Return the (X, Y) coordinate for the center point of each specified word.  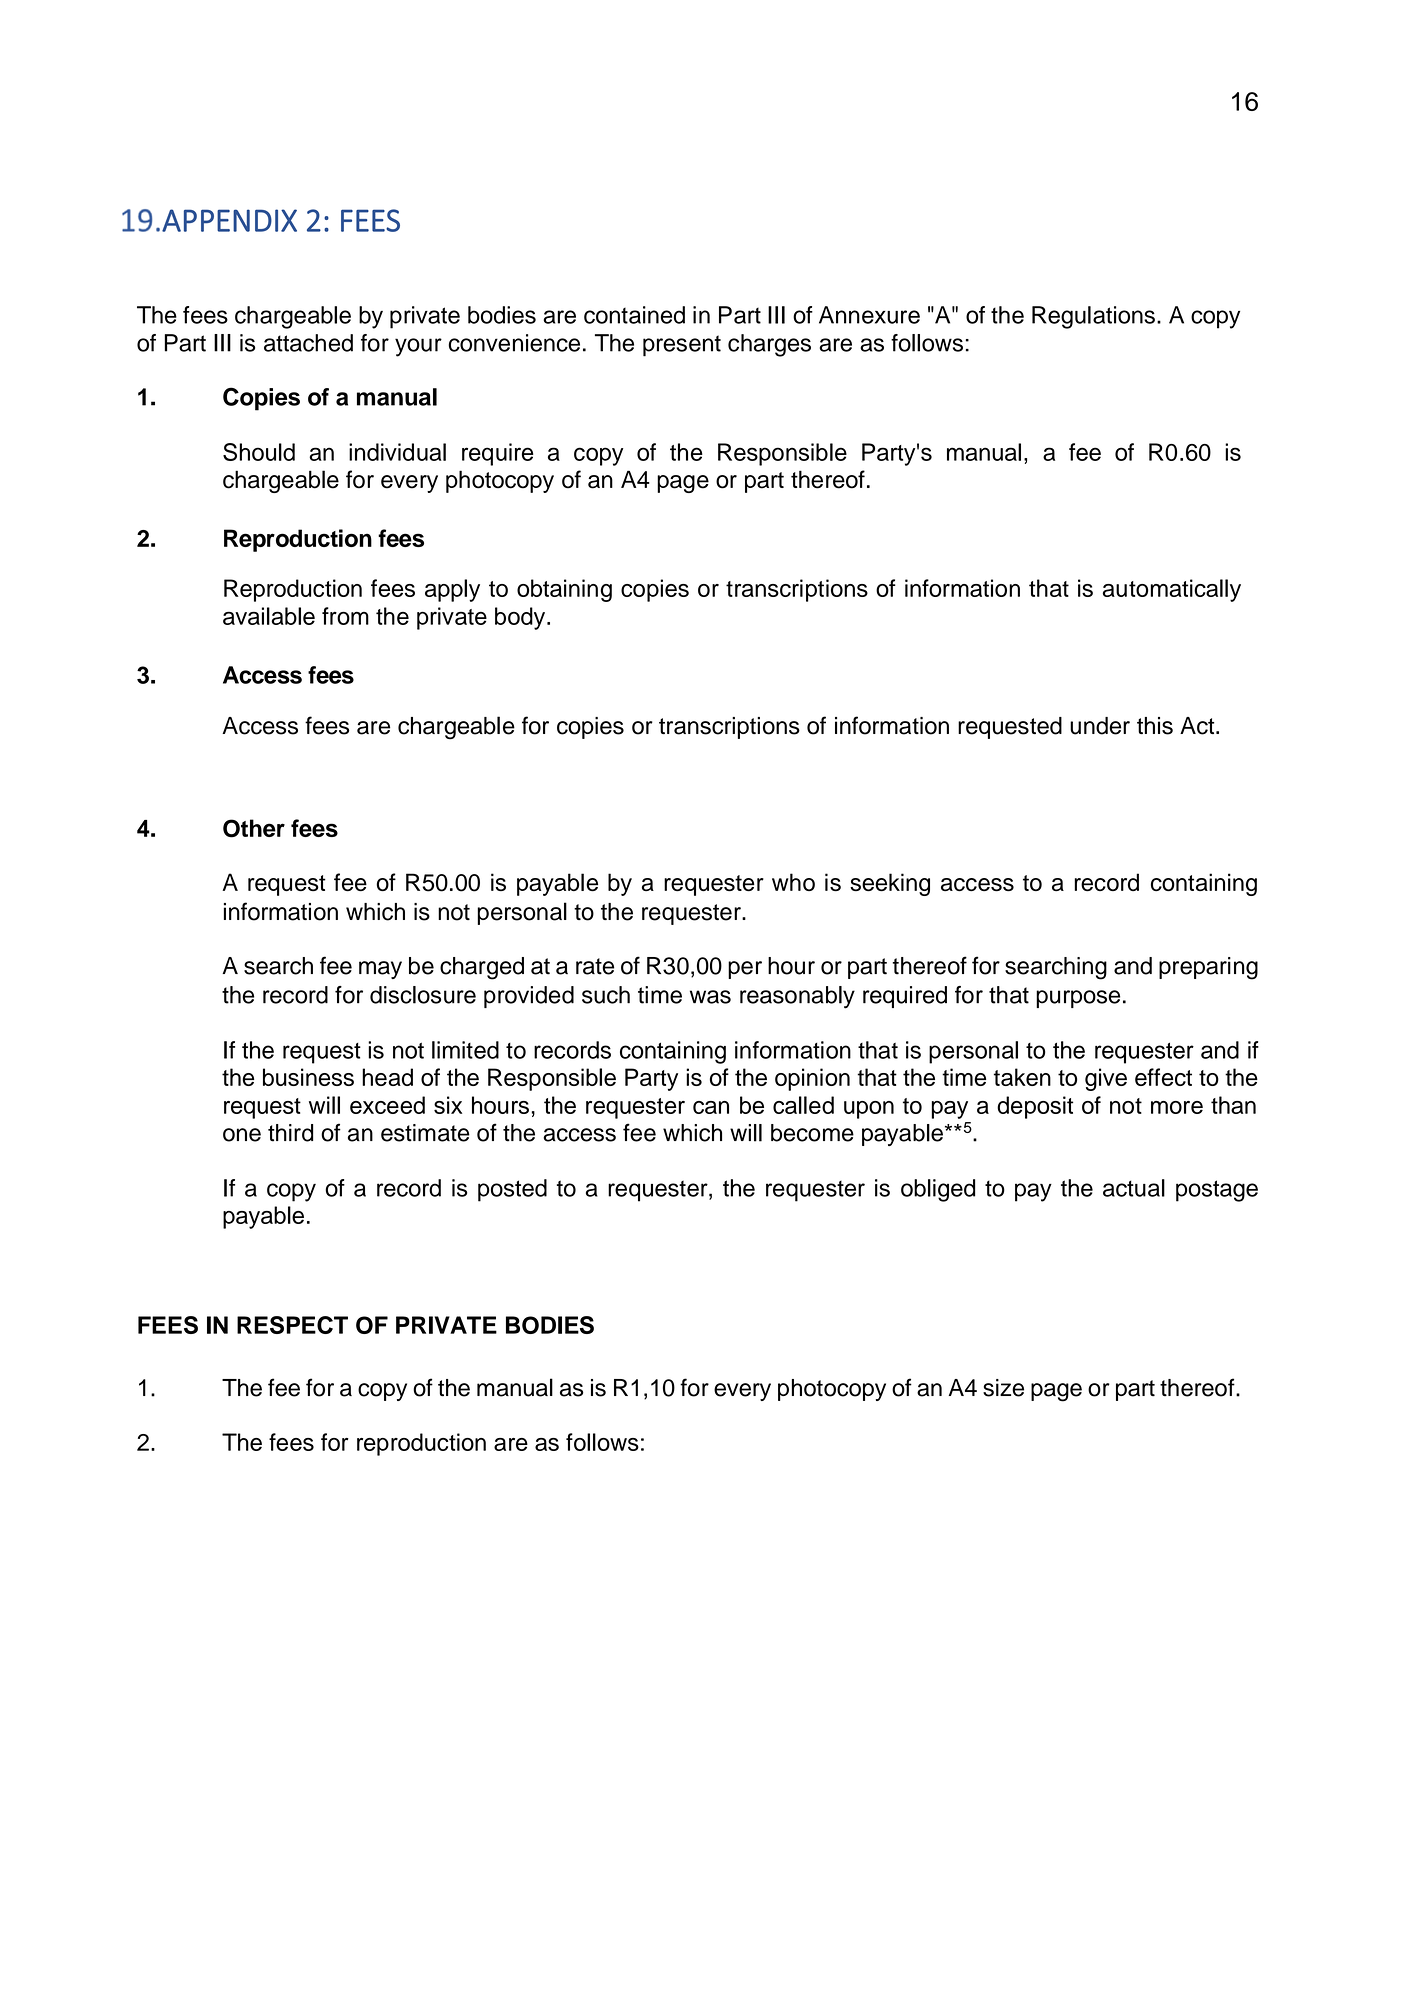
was (710, 997)
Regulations (1093, 317)
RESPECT (292, 1325)
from (345, 616)
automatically (1172, 590)
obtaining (564, 590)
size (1003, 1388)
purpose (1078, 999)
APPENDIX (229, 220)
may (380, 970)
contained (634, 315)
